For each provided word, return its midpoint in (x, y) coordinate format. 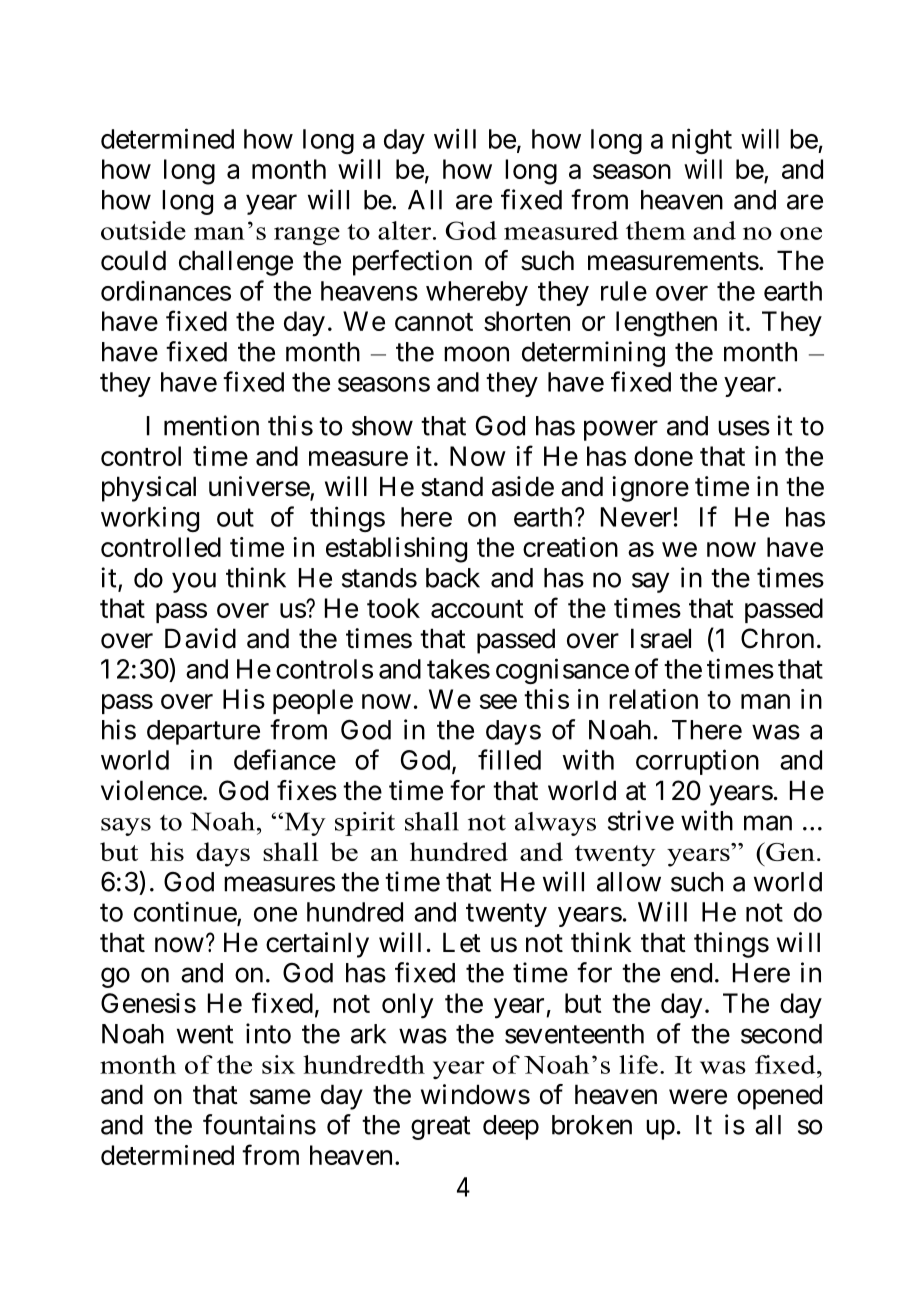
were (698, 1097)
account (477, 609)
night (702, 141)
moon (476, 354)
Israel (661, 638)
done (663, 456)
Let (462, 942)
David (200, 638)
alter (406, 230)
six (278, 1064)
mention (211, 425)
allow (629, 882)
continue (185, 911)
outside (143, 230)
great (441, 1128)
